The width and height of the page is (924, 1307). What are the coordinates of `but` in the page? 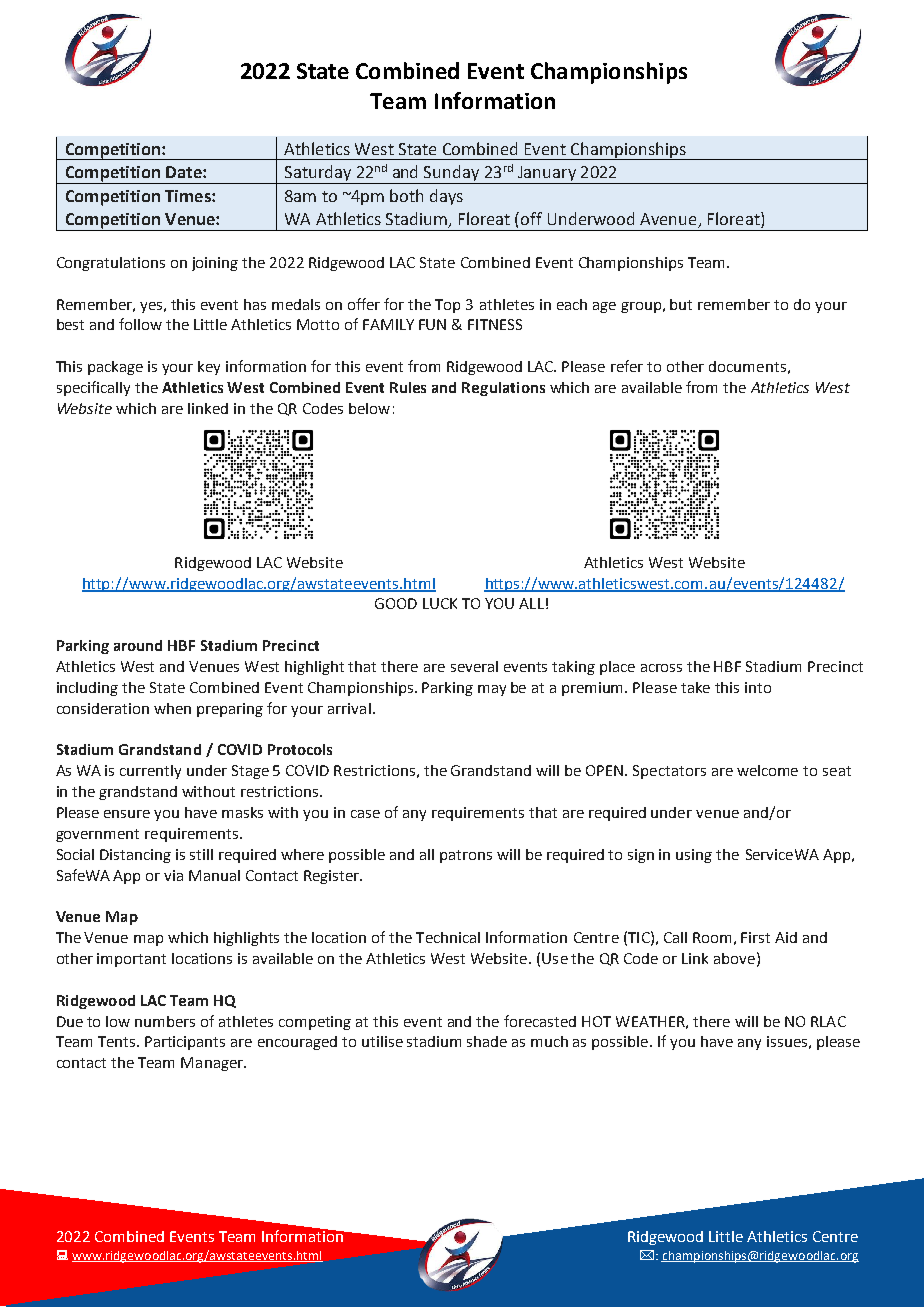 It's located at (681, 304).
